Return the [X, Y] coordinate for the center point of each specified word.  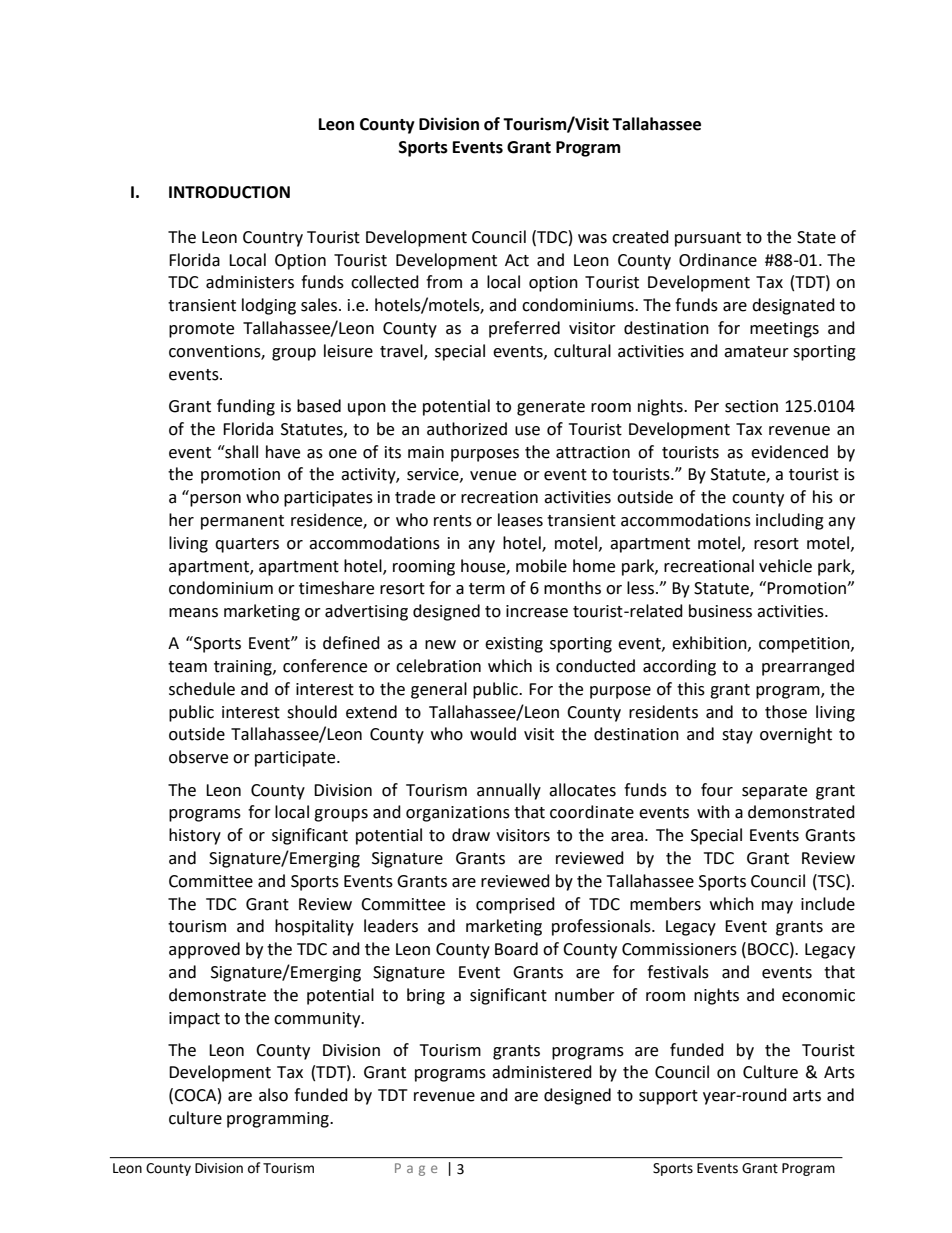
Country [273, 239]
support [668, 1097]
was [592, 239]
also [273, 1095]
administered [542, 1072]
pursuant [708, 239]
